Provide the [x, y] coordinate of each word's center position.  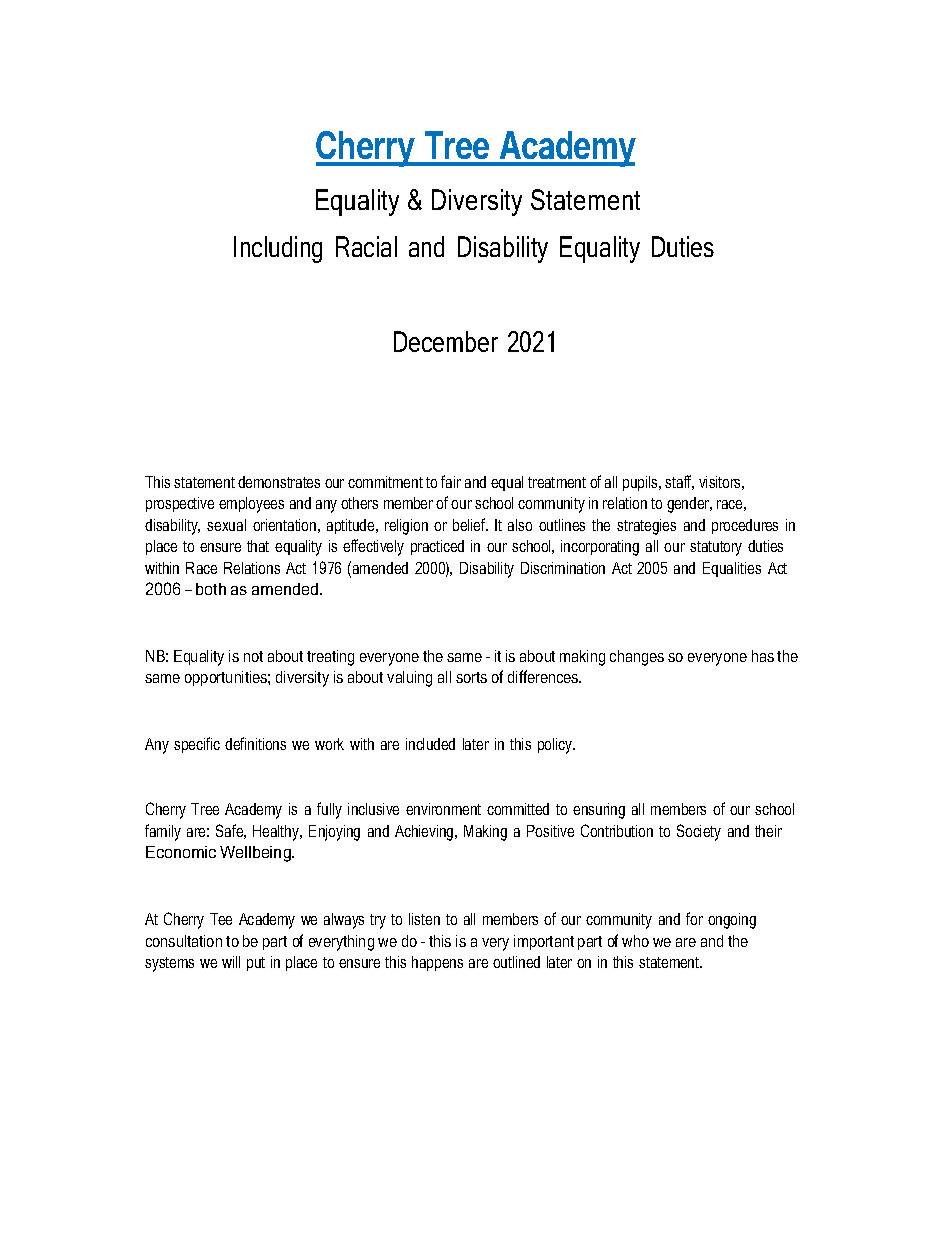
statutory [716, 548]
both [211, 589]
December [446, 341]
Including [278, 249]
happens [437, 963]
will [231, 962]
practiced [437, 547]
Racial [366, 246]
